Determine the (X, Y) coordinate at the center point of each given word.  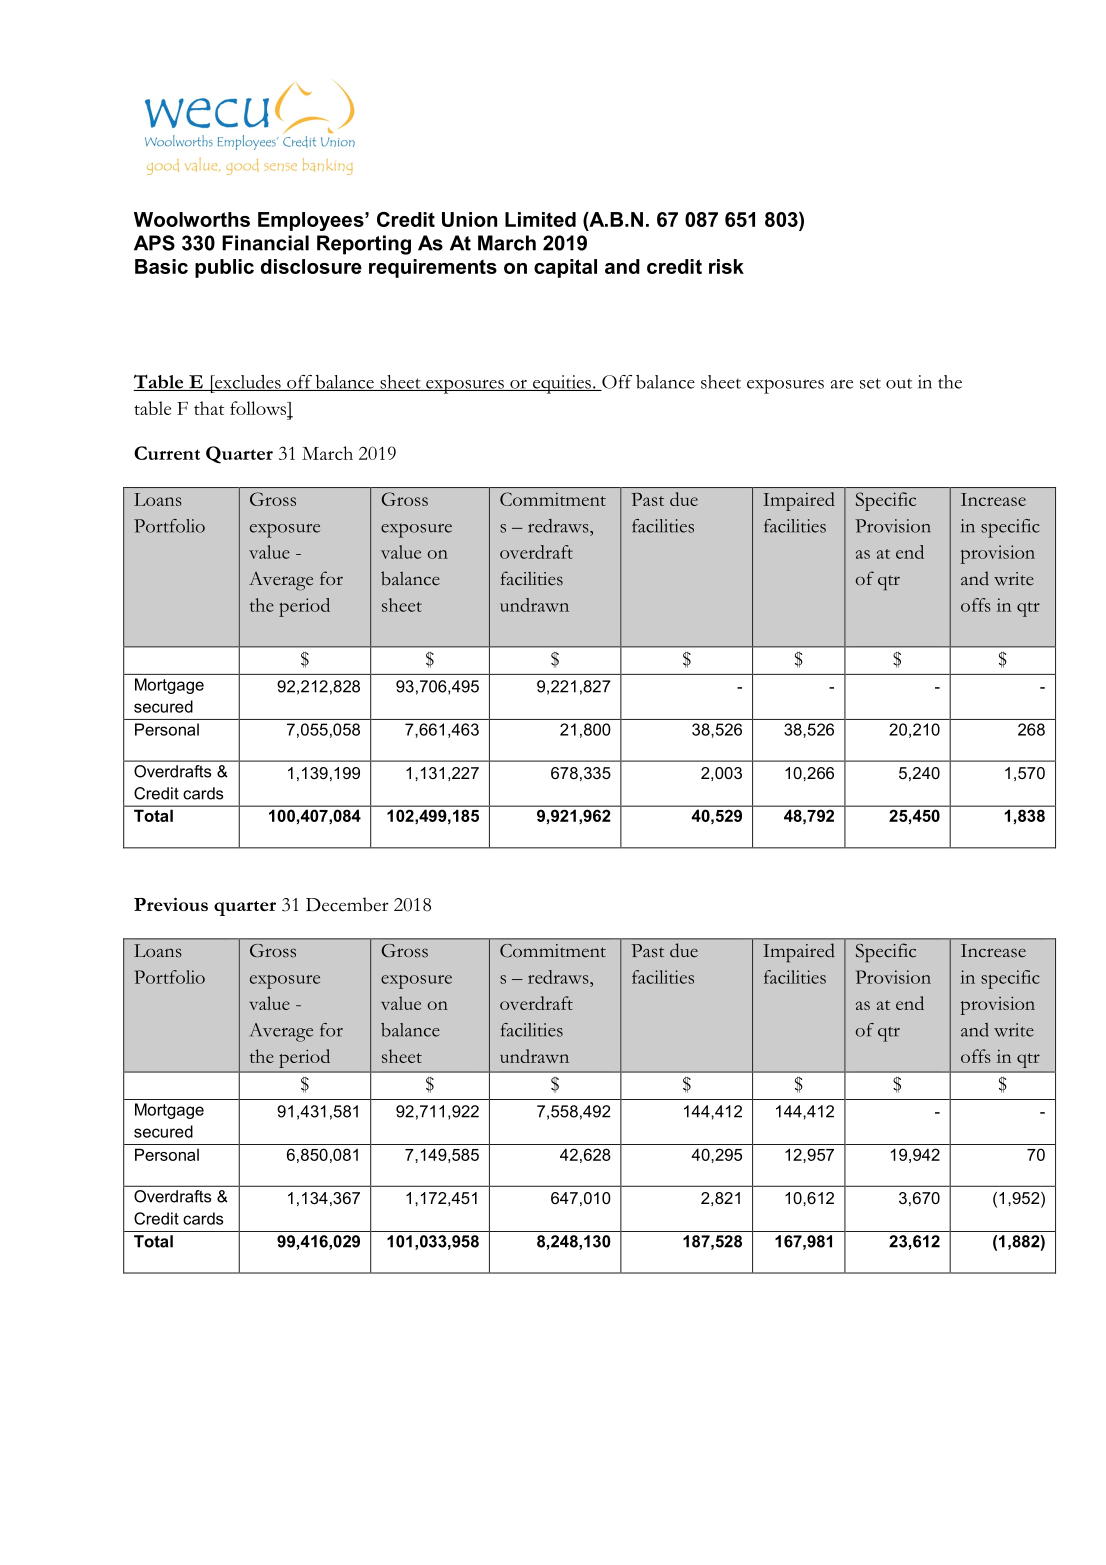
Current (167, 453)
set (870, 383)
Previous (171, 904)
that (209, 408)
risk (726, 266)
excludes (248, 382)
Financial (265, 243)
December (347, 904)
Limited (540, 219)
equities (561, 384)
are (842, 384)
